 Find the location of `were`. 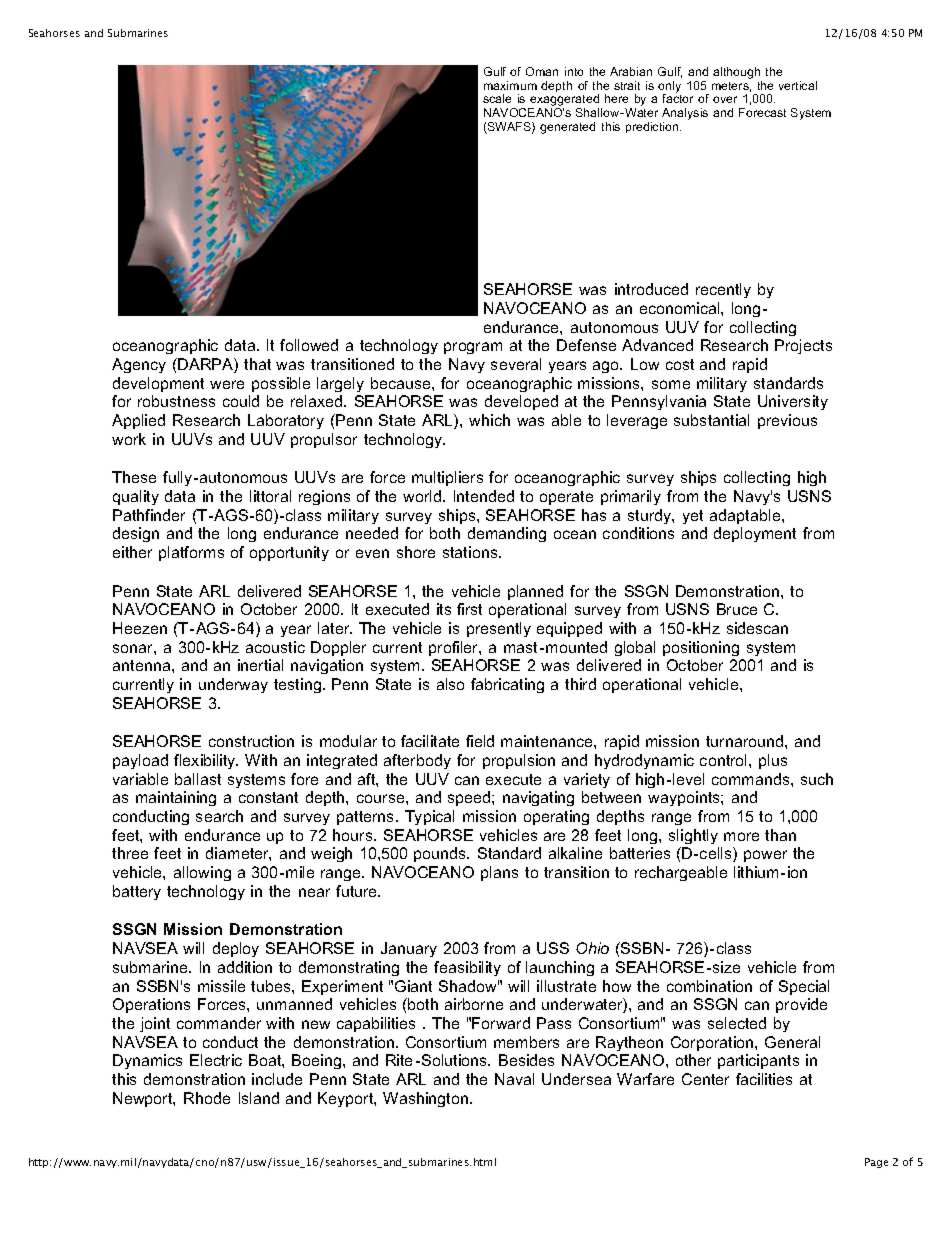

were is located at coordinates (227, 384).
